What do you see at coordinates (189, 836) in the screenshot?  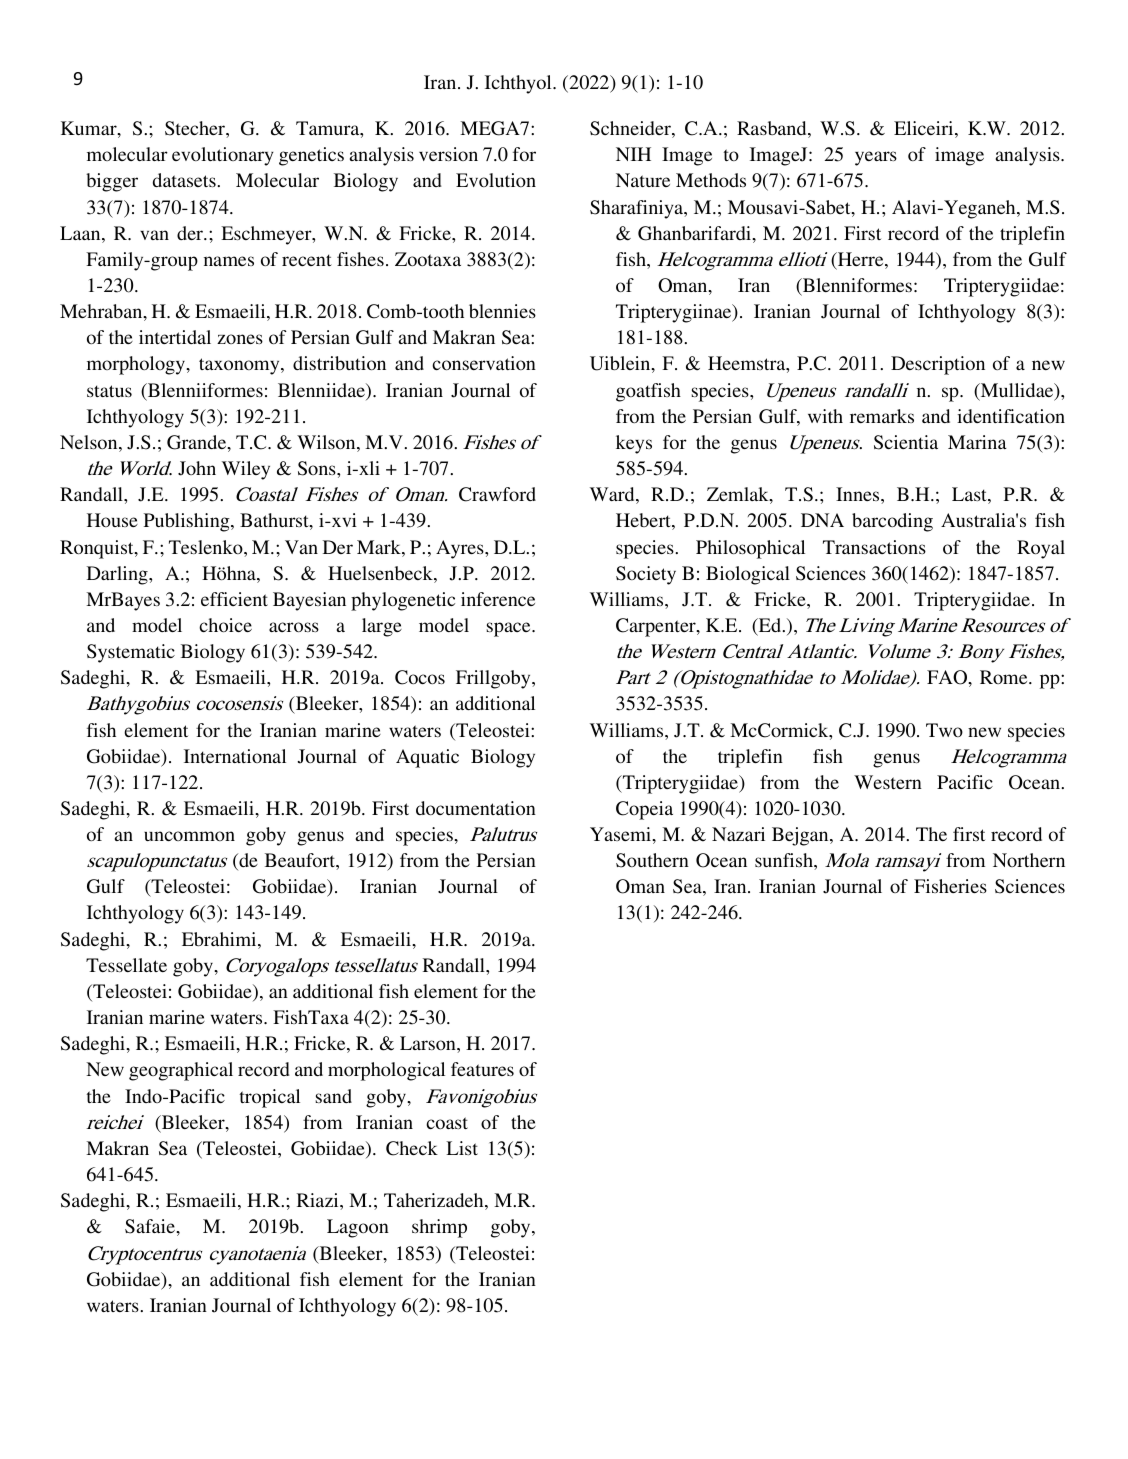 I see `uncommon` at bounding box center [189, 836].
